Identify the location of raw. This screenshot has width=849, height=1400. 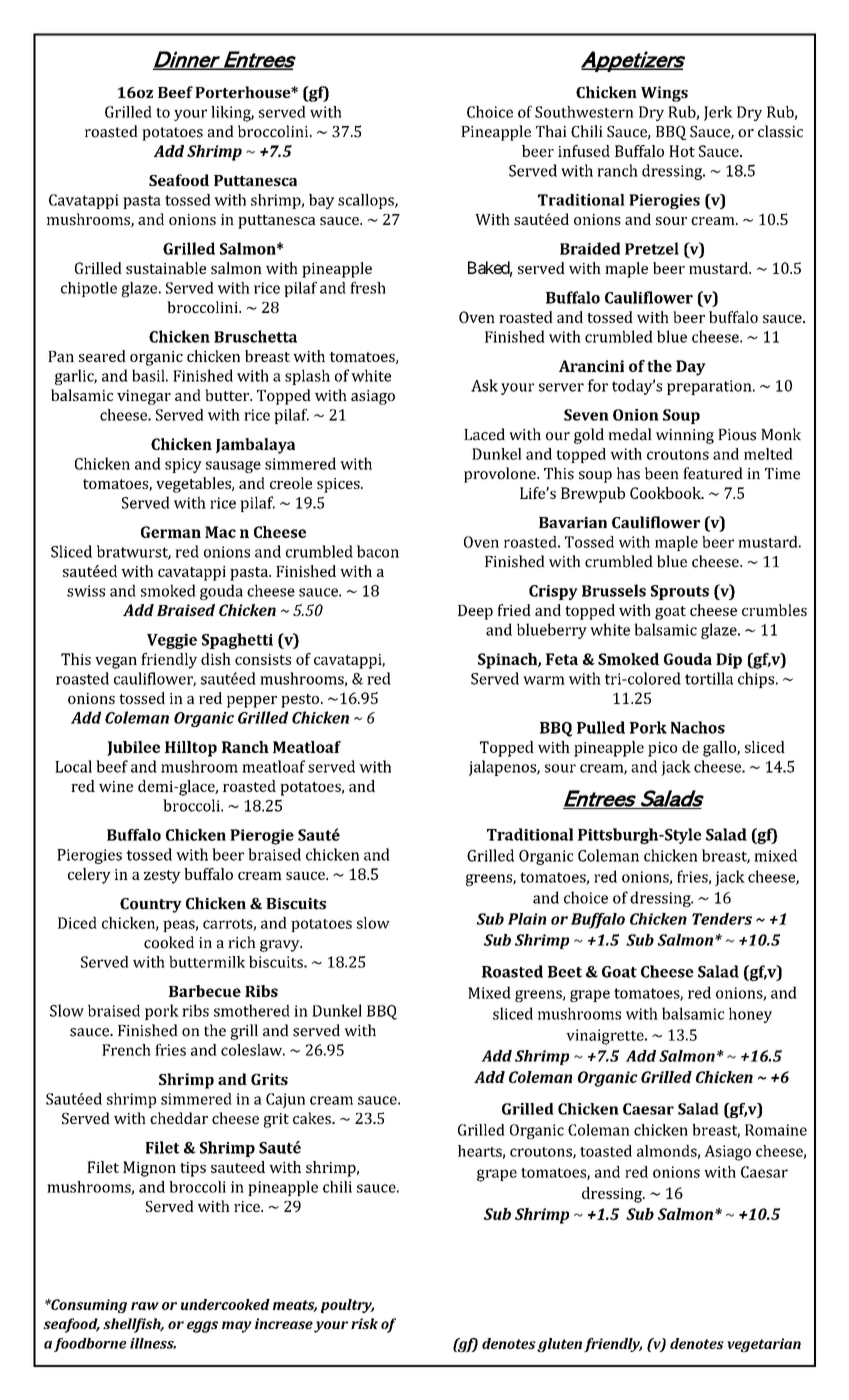
(145, 1306).
